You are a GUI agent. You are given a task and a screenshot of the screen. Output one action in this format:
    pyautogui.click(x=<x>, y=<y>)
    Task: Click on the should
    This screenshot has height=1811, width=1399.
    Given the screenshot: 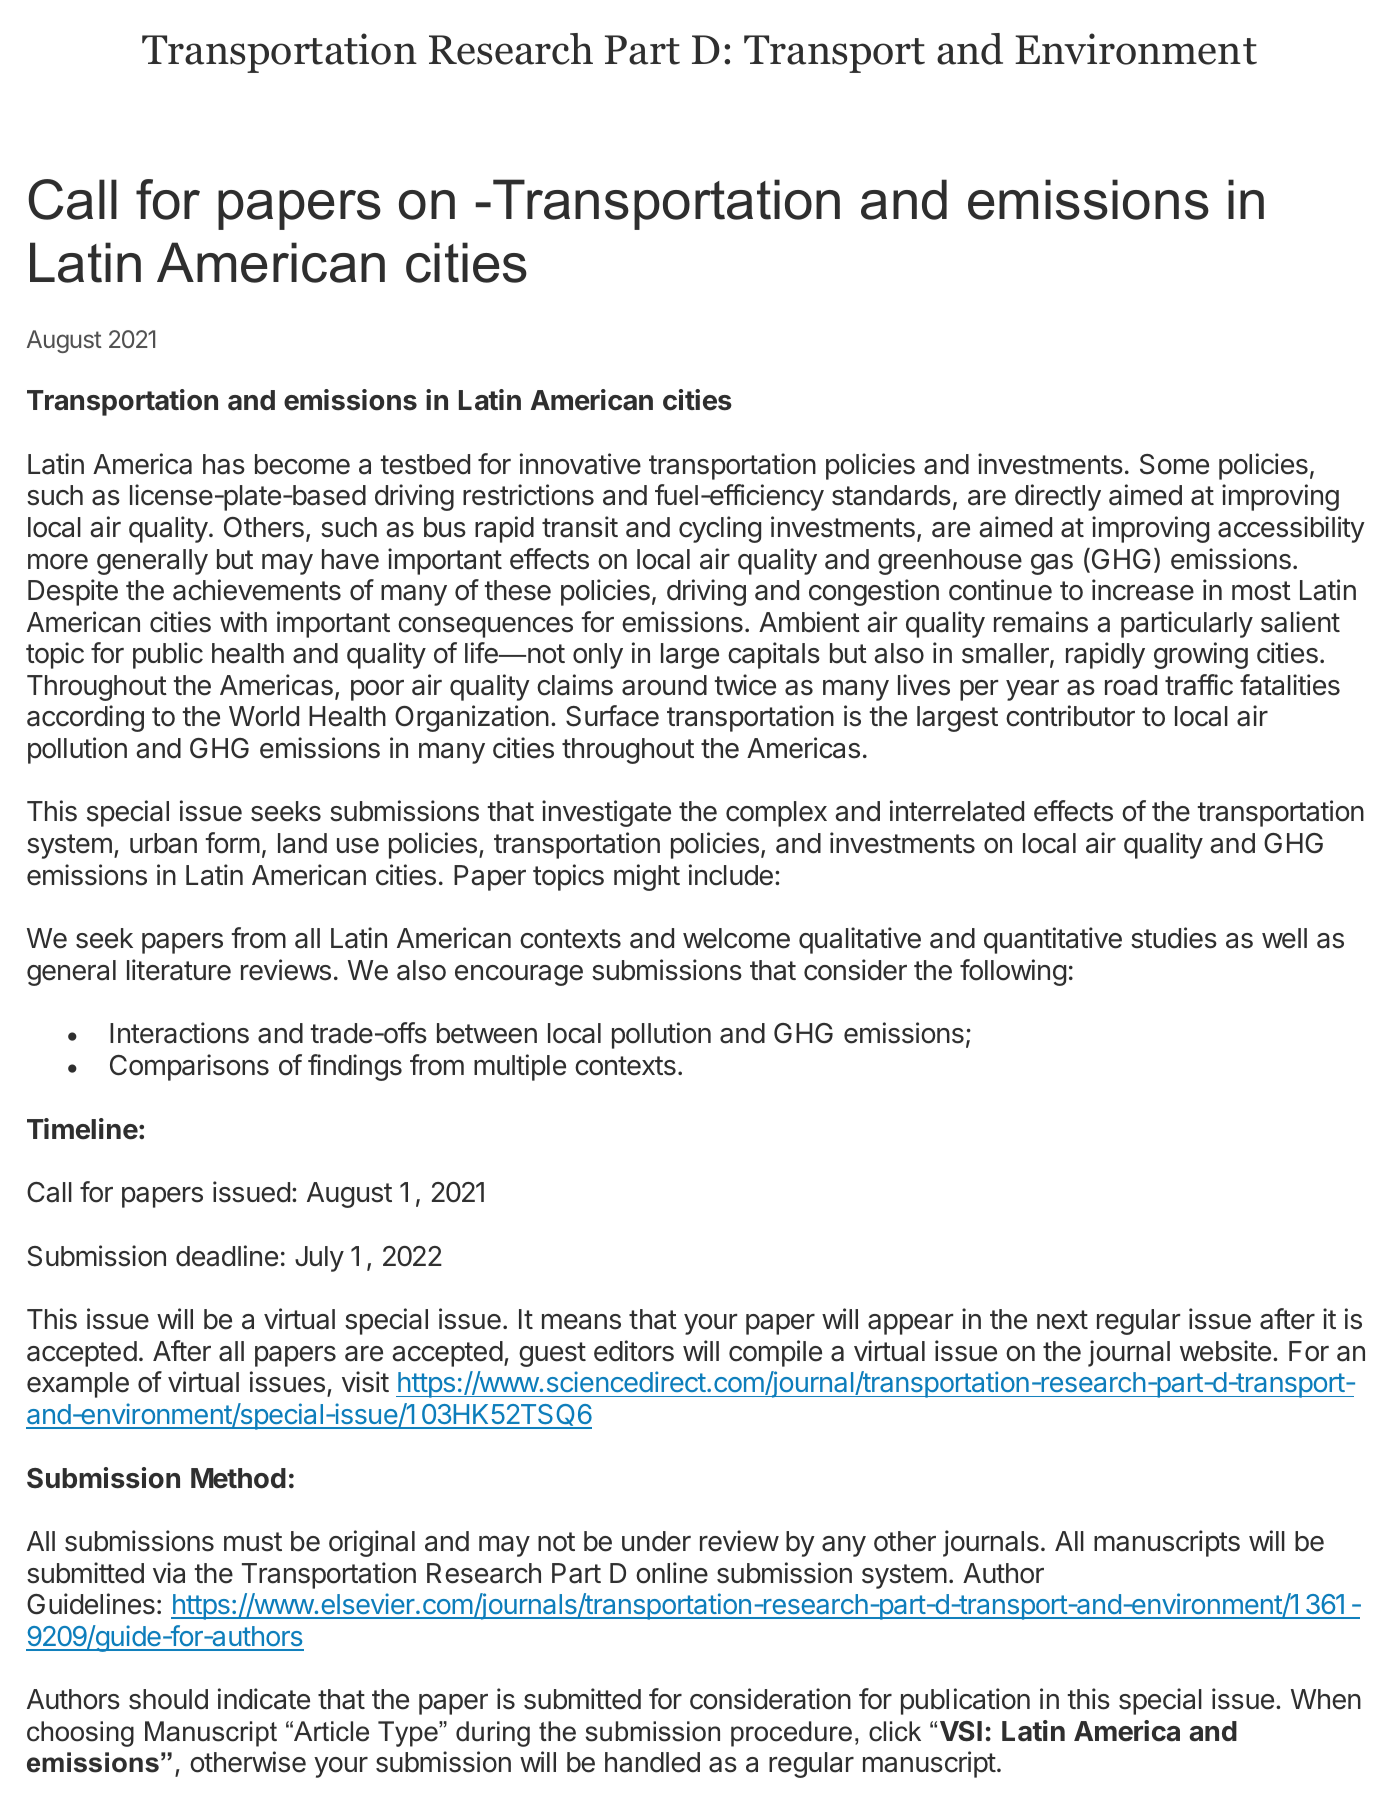 What is the action you would take?
    pyautogui.click(x=168, y=1699)
